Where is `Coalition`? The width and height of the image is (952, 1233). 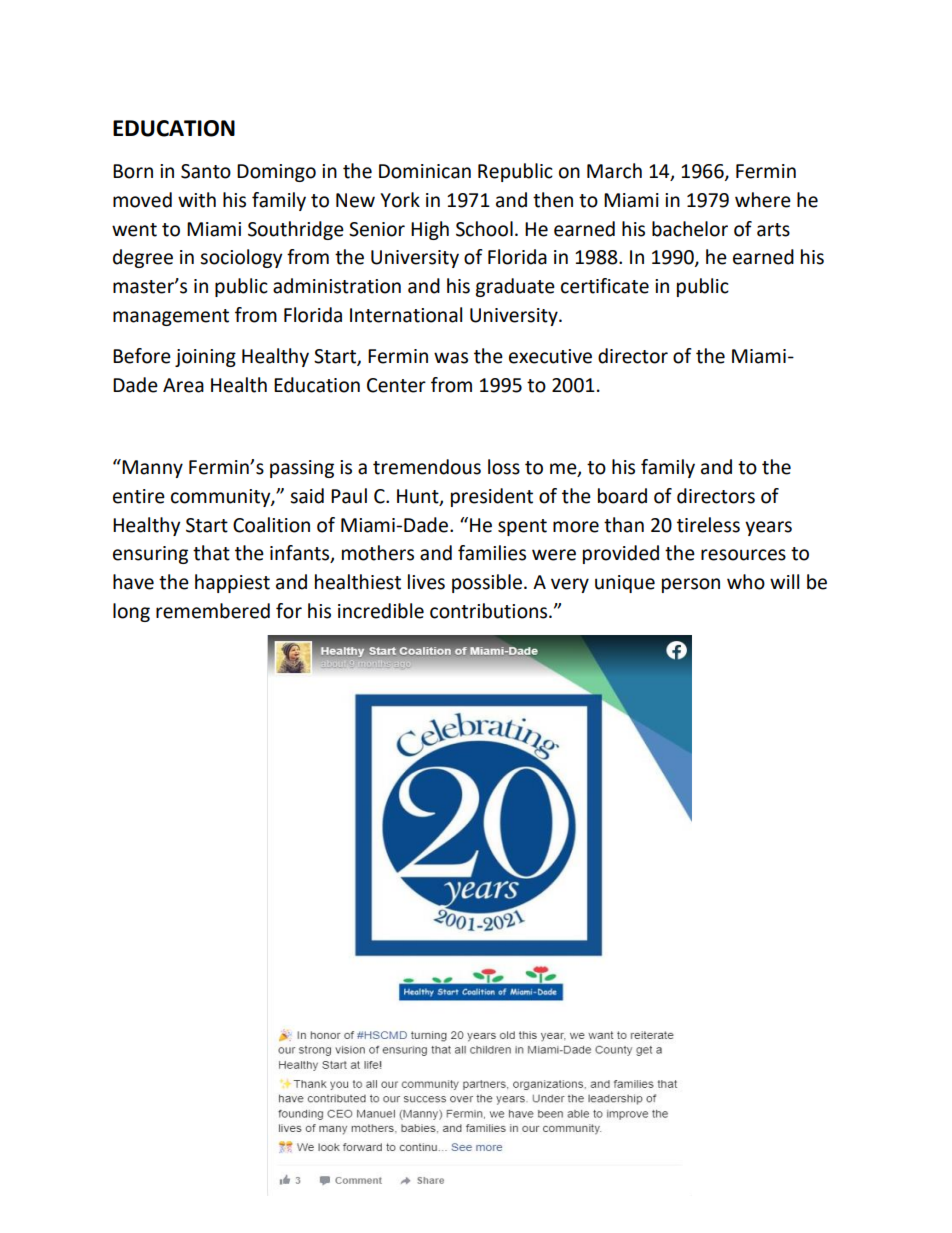 Coalition is located at coordinates (271, 525).
